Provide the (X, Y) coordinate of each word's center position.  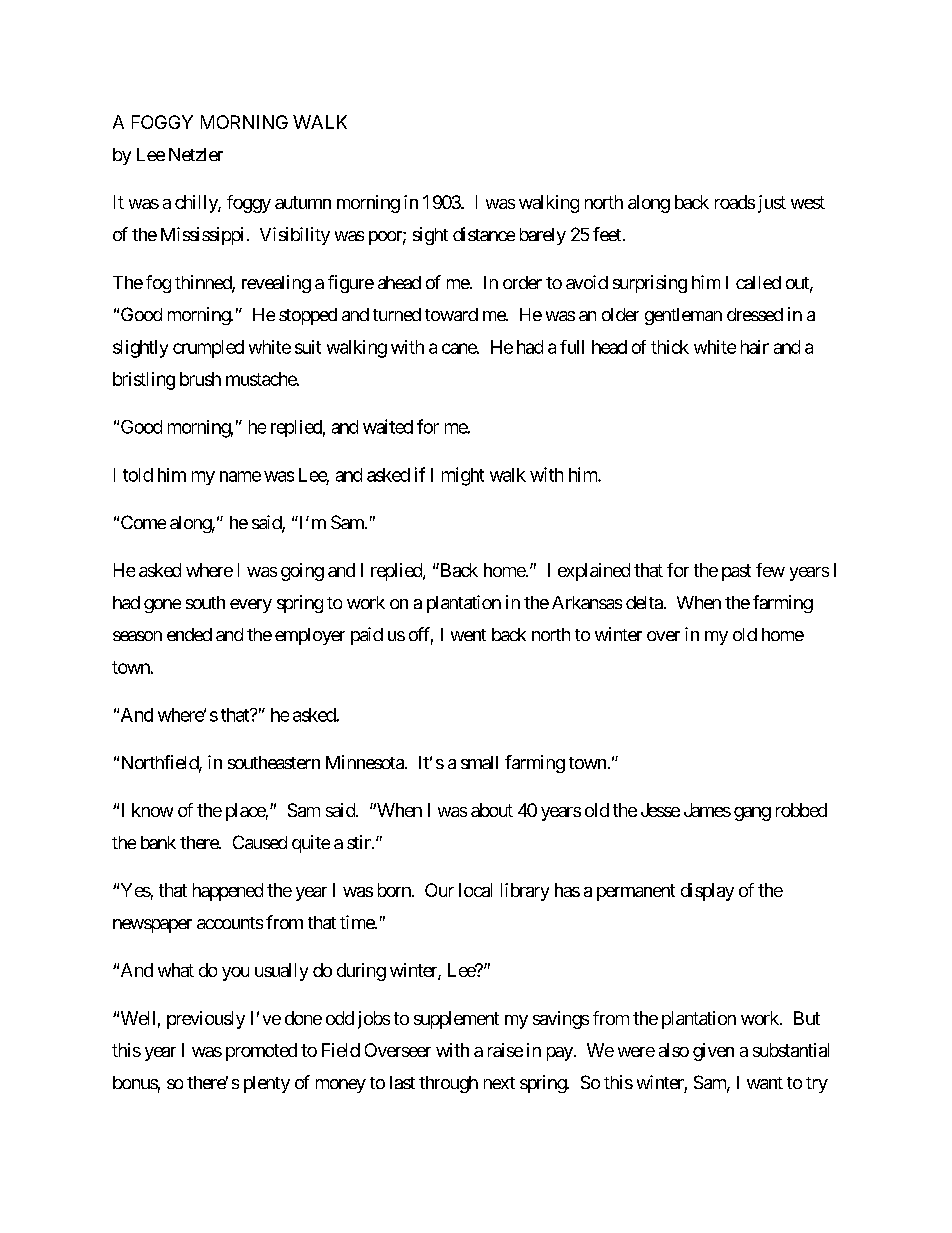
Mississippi (202, 236)
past (736, 572)
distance (484, 234)
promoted (261, 1052)
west (808, 202)
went (468, 635)
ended (189, 634)
